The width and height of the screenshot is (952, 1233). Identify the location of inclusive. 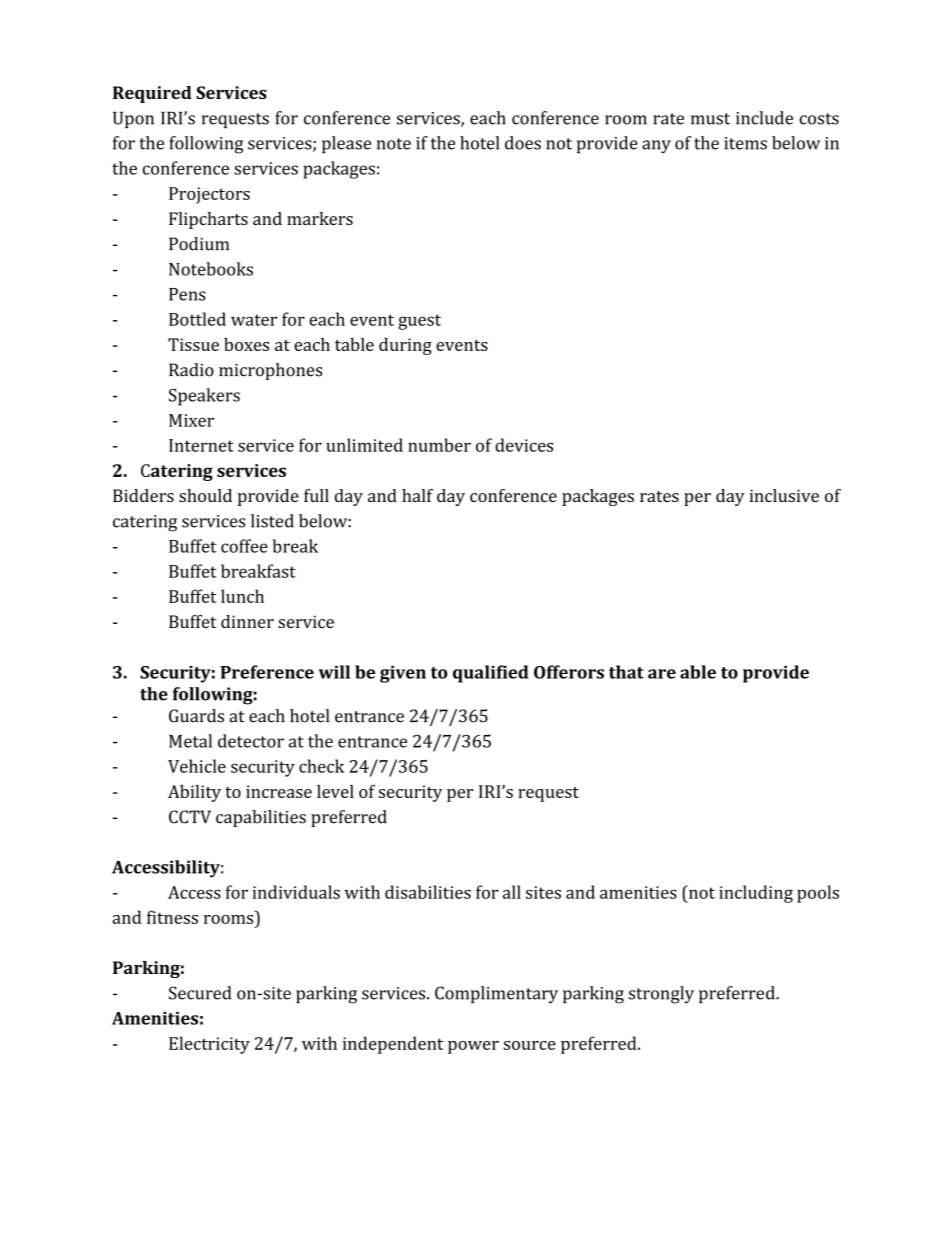
(784, 495).
